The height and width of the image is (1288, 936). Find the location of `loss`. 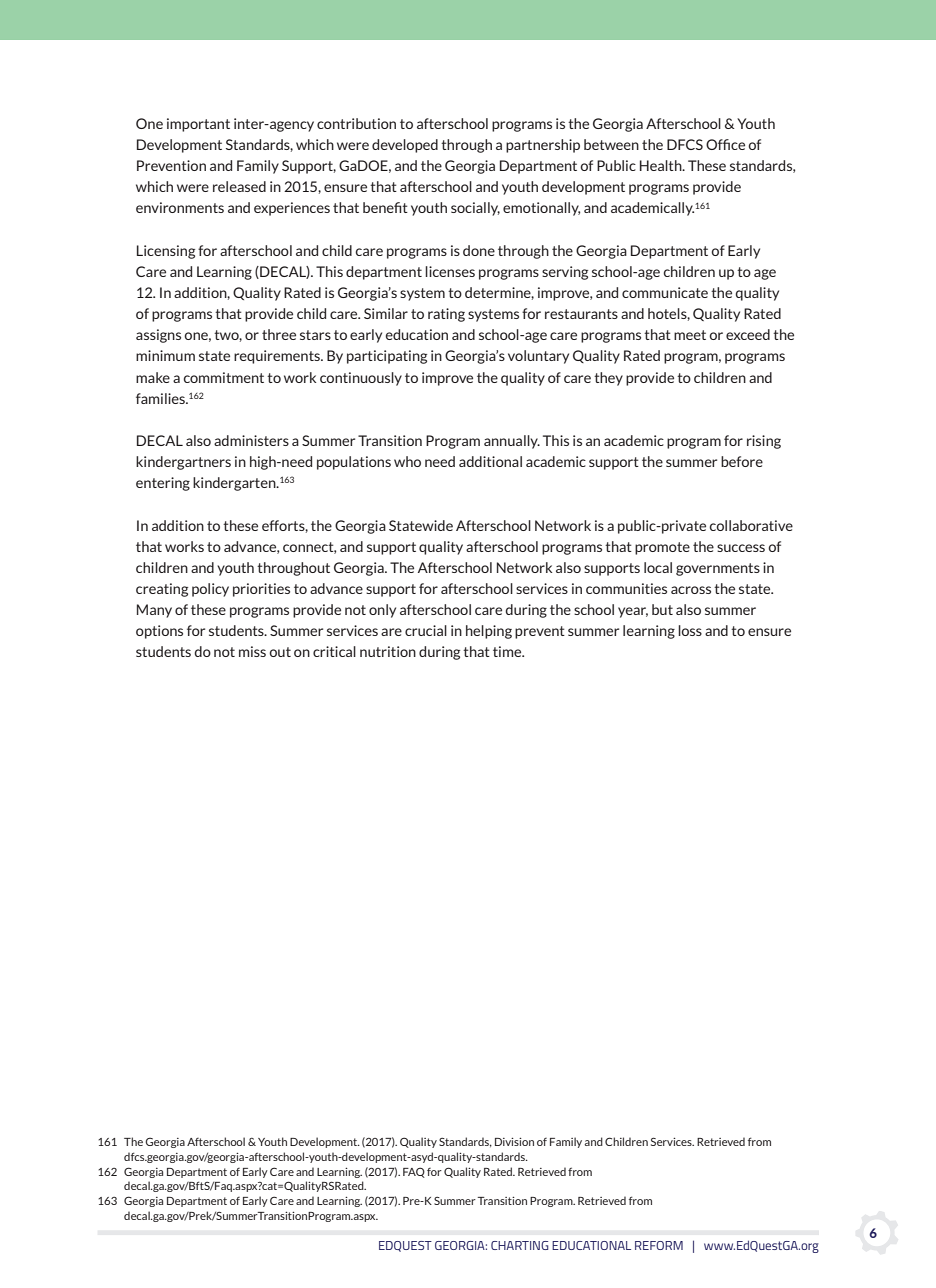

loss is located at coordinates (690, 630).
